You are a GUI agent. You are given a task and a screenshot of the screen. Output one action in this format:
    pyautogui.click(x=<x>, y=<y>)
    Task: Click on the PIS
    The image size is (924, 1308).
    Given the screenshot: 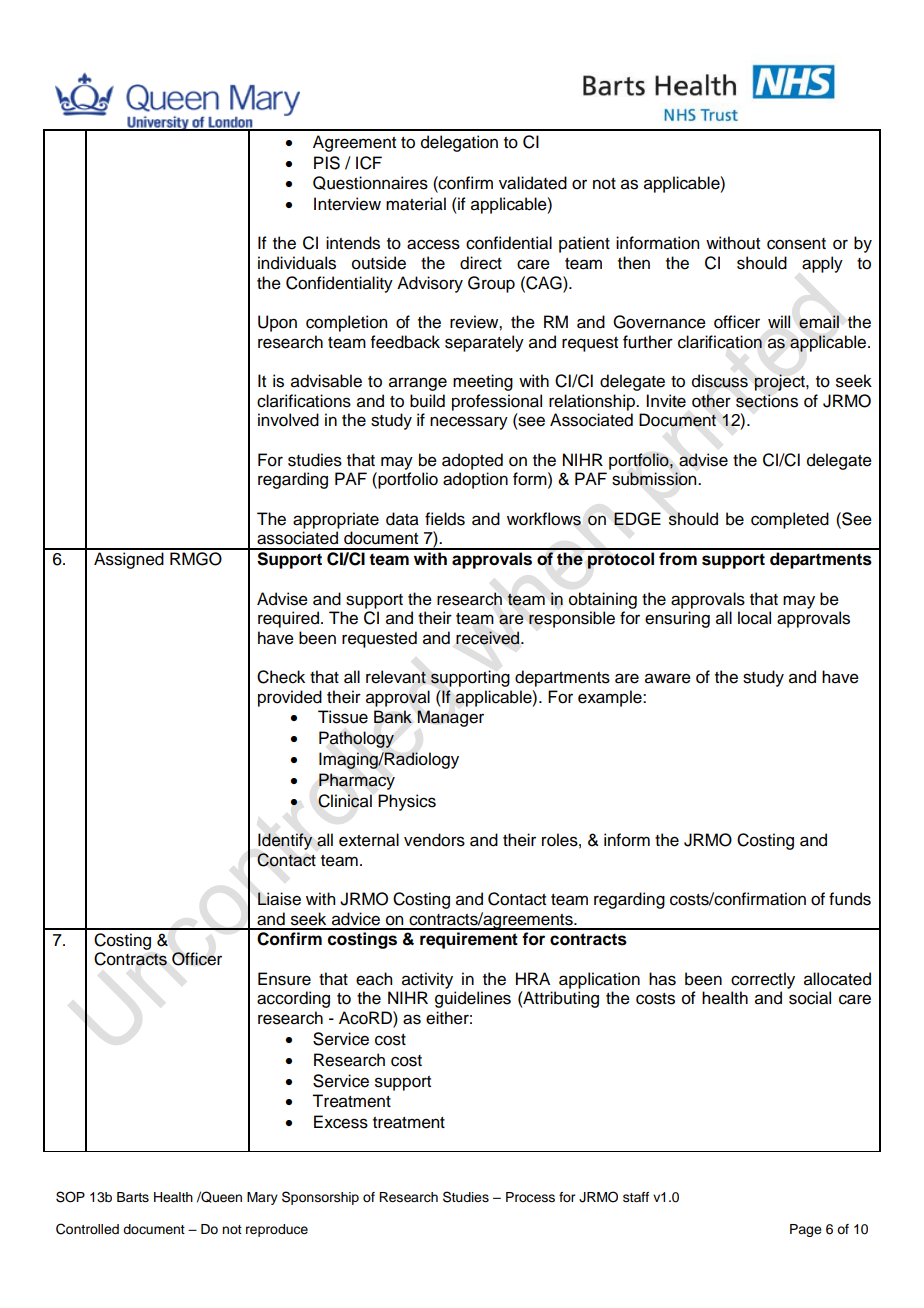 What is the action you would take?
    pyautogui.click(x=327, y=163)
